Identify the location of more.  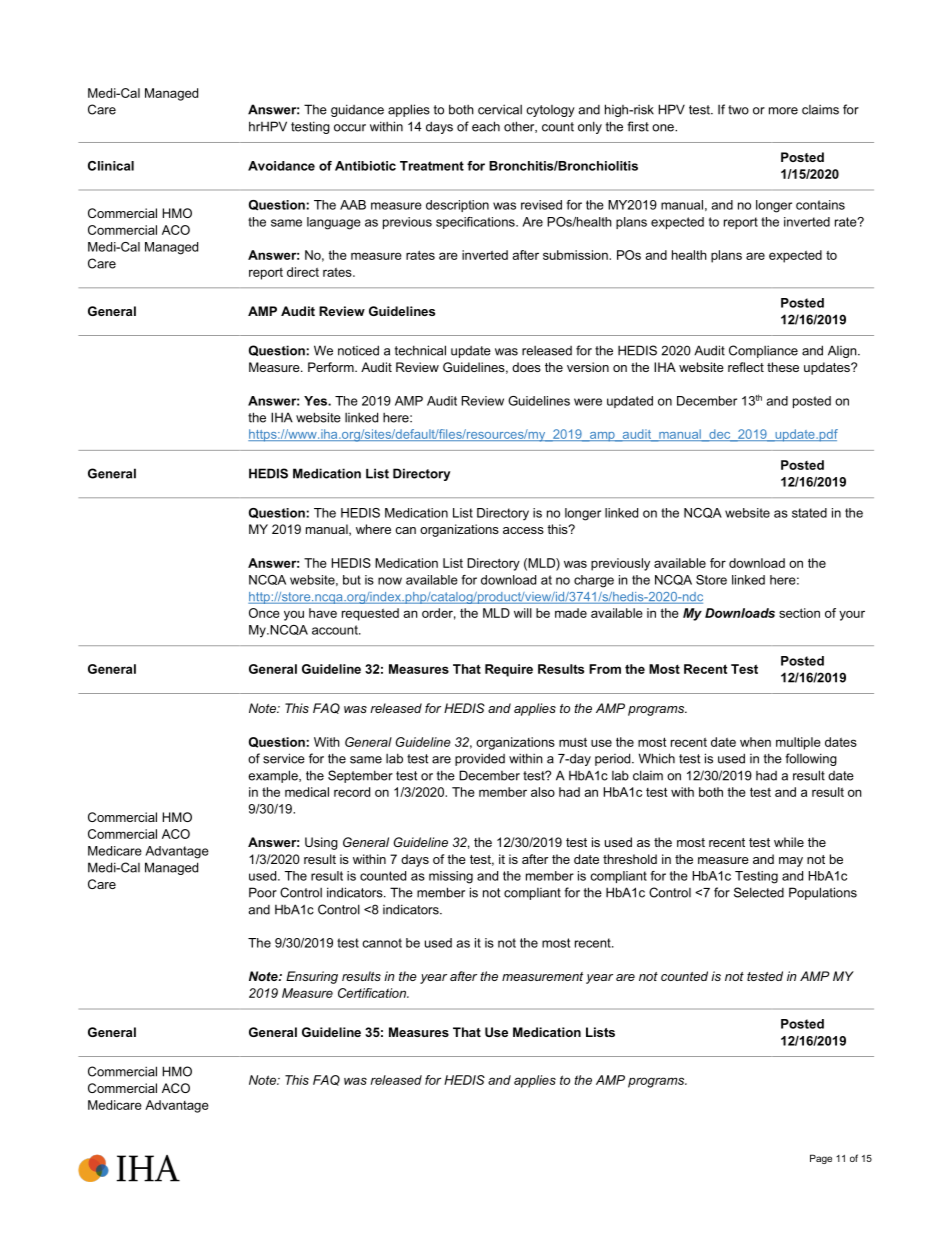
(783, 111).
